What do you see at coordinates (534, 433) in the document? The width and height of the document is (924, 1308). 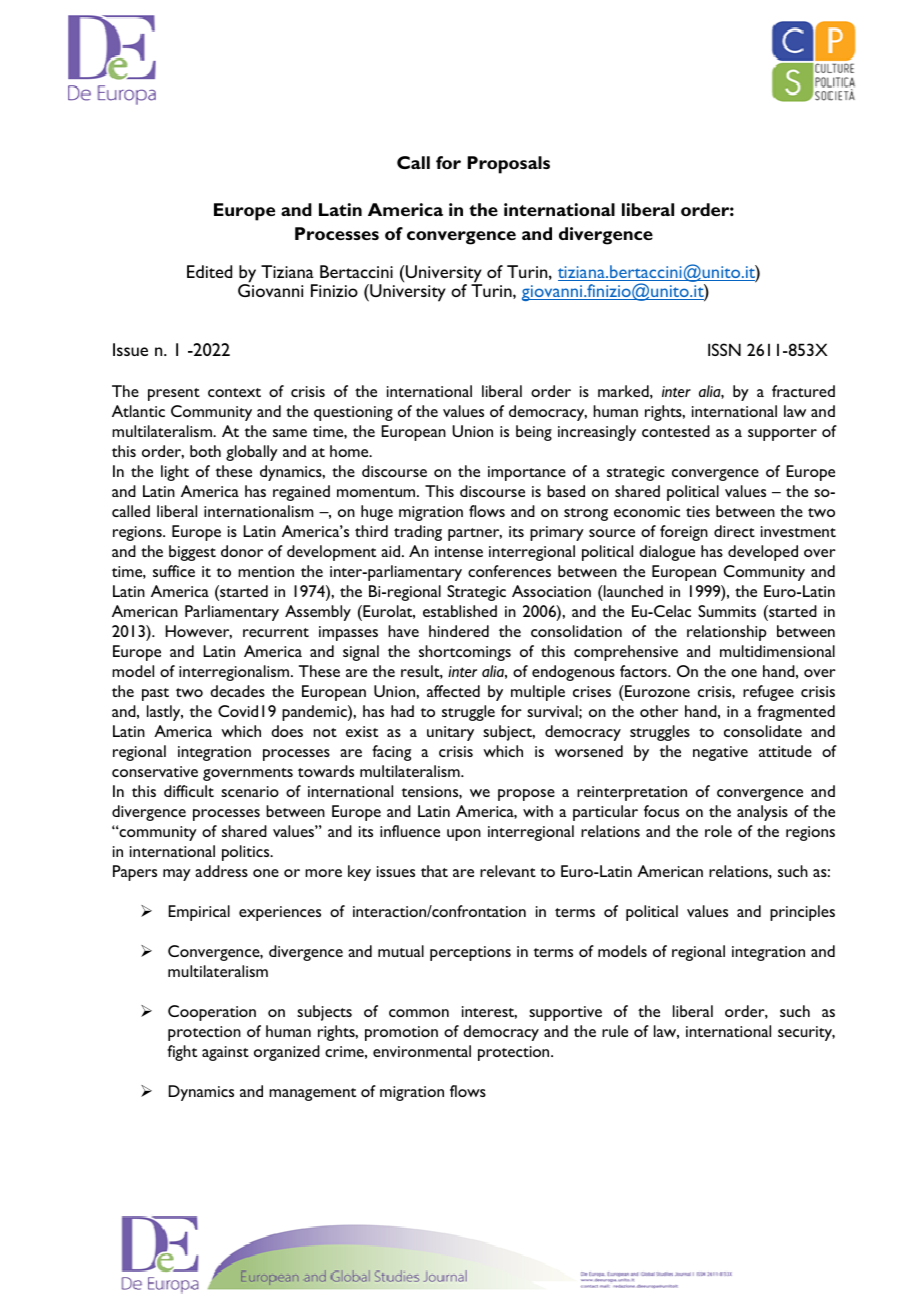 I see `being` at bounding box center [534, 433].
